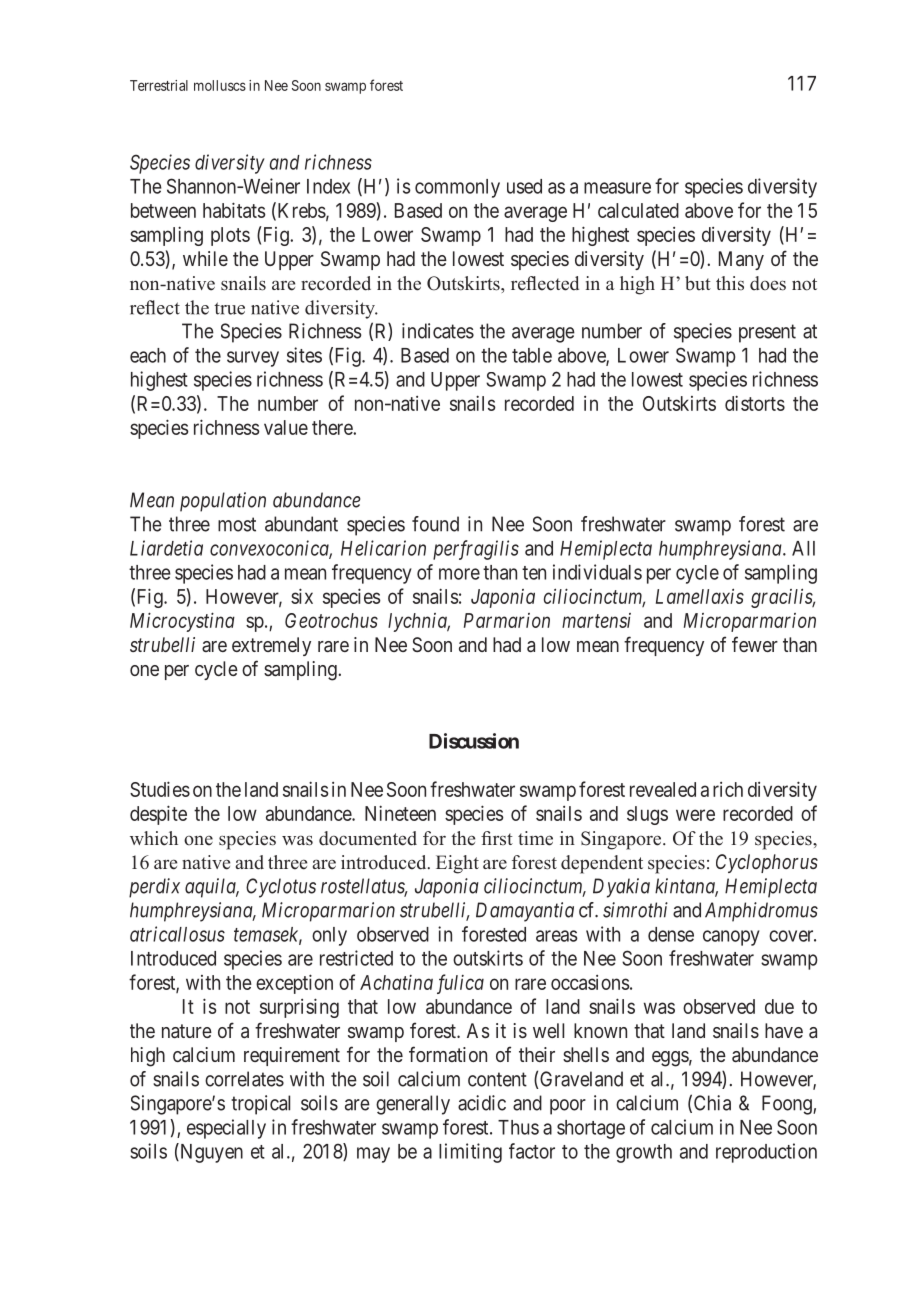  Describe the element at coordinates (459, 574) in the screenshot. I see `more` at that location.
